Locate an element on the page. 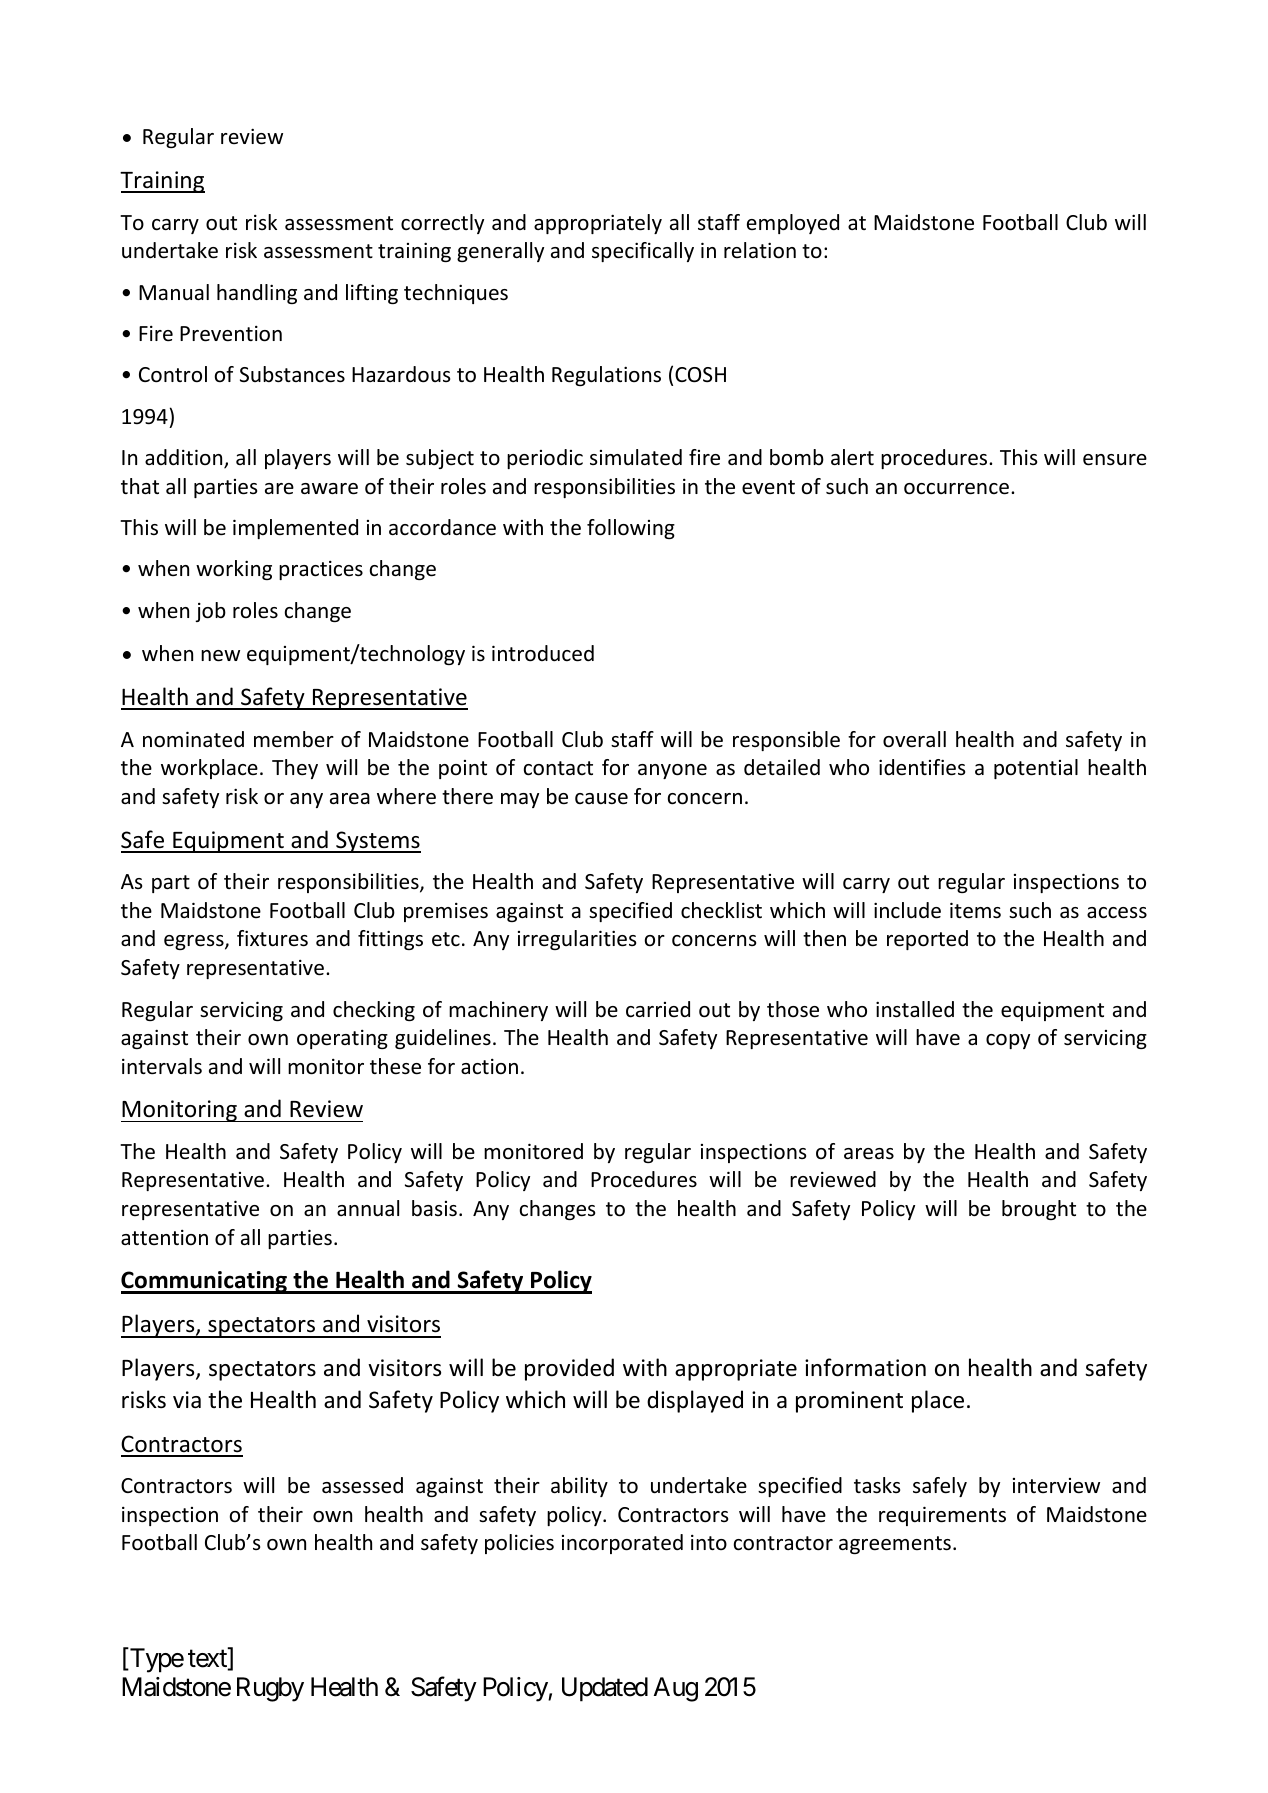 Image resolution: width=1268 pixels, height=1793 pixels. text is located at coordinates (208, 1660).
